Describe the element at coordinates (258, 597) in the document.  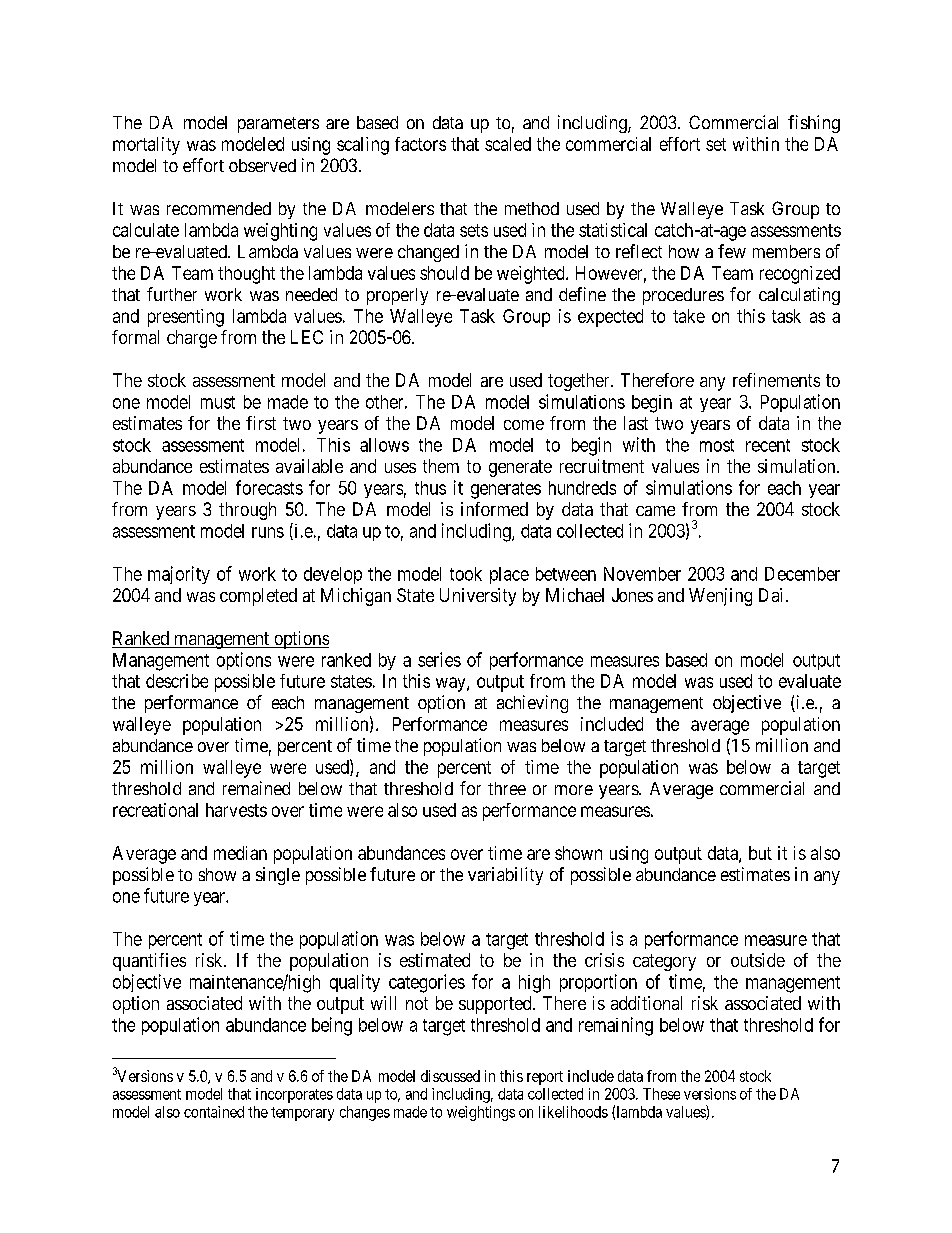
I see `completed` at that location.
